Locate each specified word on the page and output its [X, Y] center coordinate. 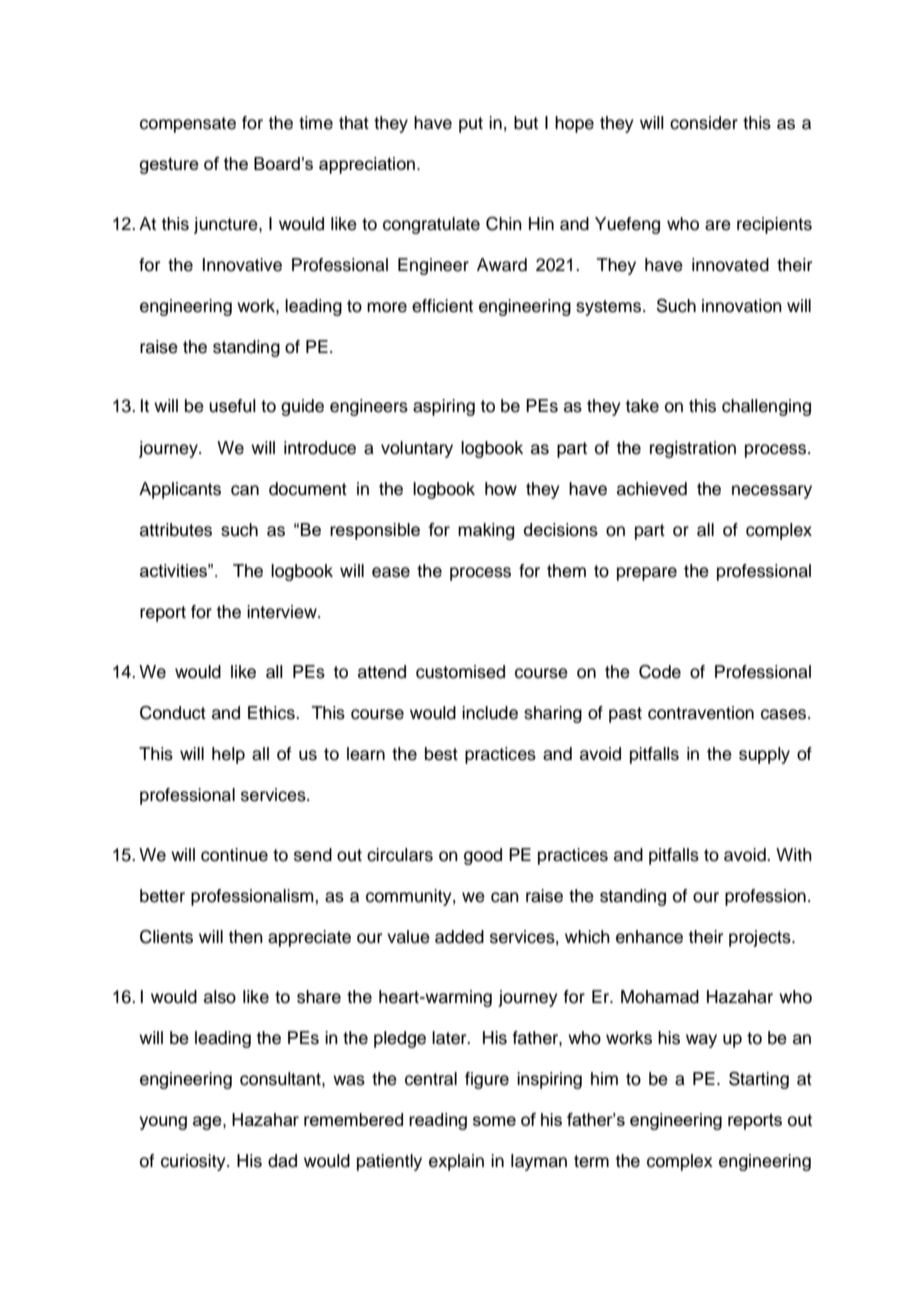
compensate [188, 125]
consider [704, 123]
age [208, 1123]
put [471, 125]
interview [283, 612]
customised [460, 672]
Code [660, 672]
